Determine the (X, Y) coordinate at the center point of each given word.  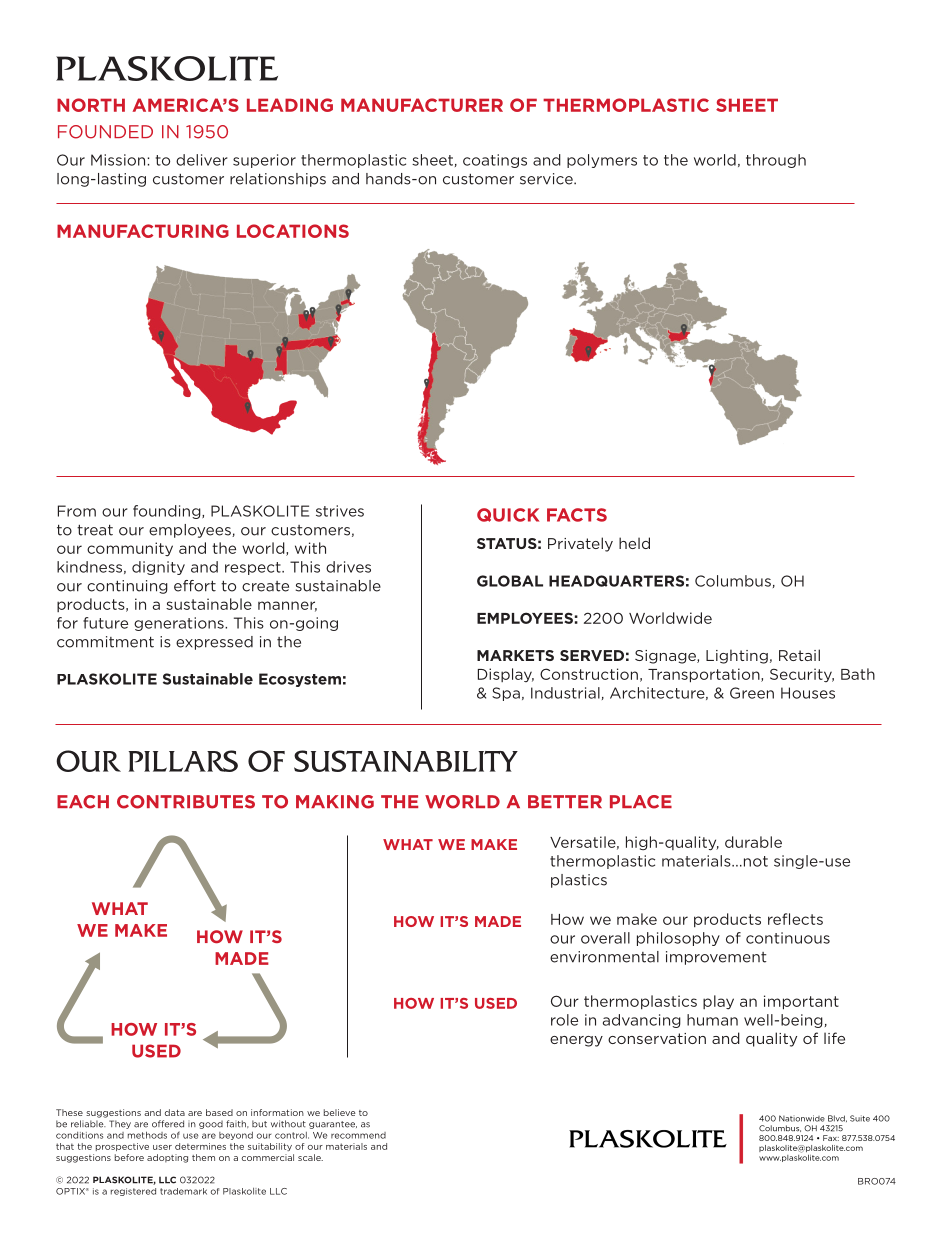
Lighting (737, 656)
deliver (201, 160)
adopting (167, 1158)
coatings (495, 161)
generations (180, 624)
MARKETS (515, 655)
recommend (358, 1135)
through (776, 161)
